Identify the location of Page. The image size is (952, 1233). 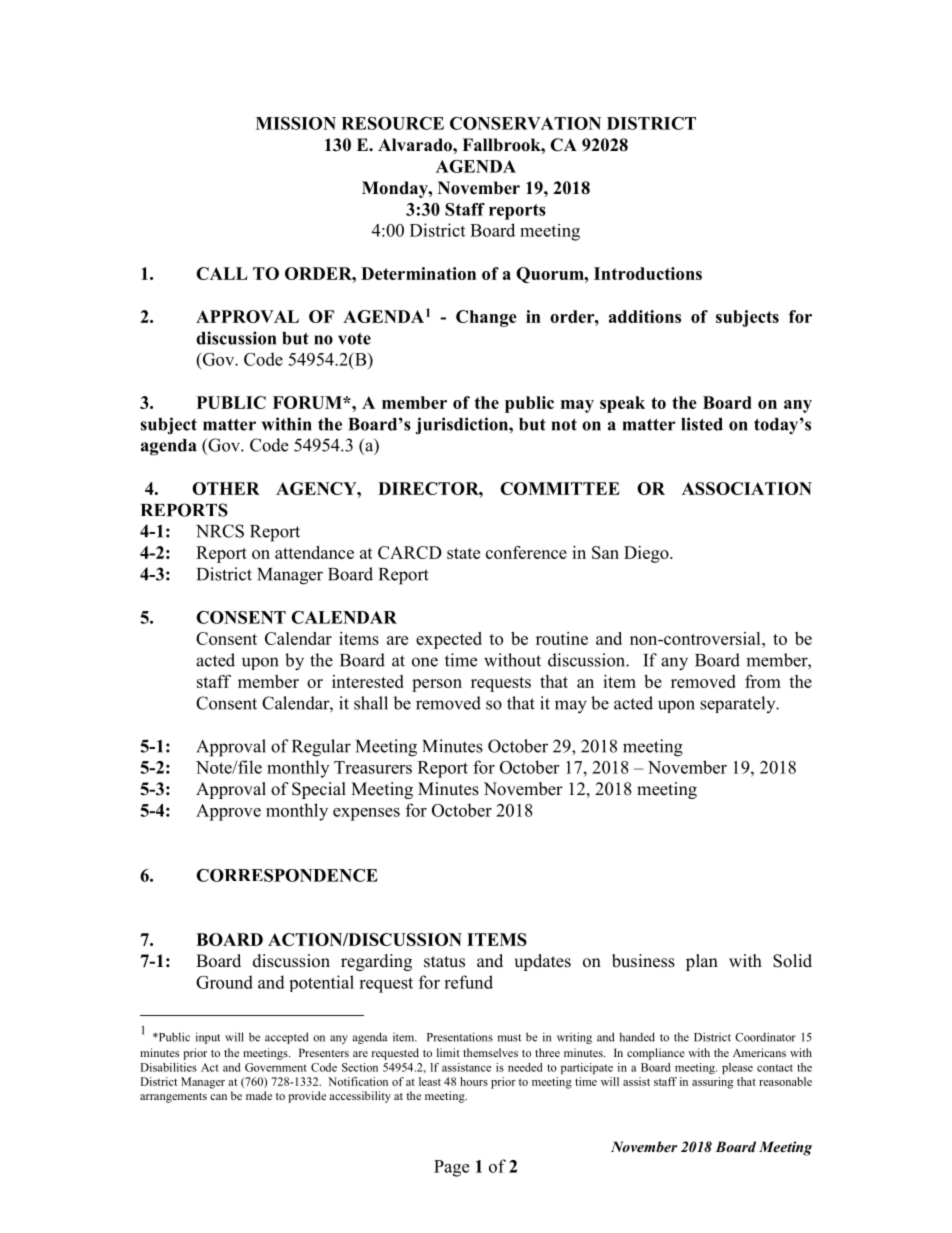
(451, 1168).
